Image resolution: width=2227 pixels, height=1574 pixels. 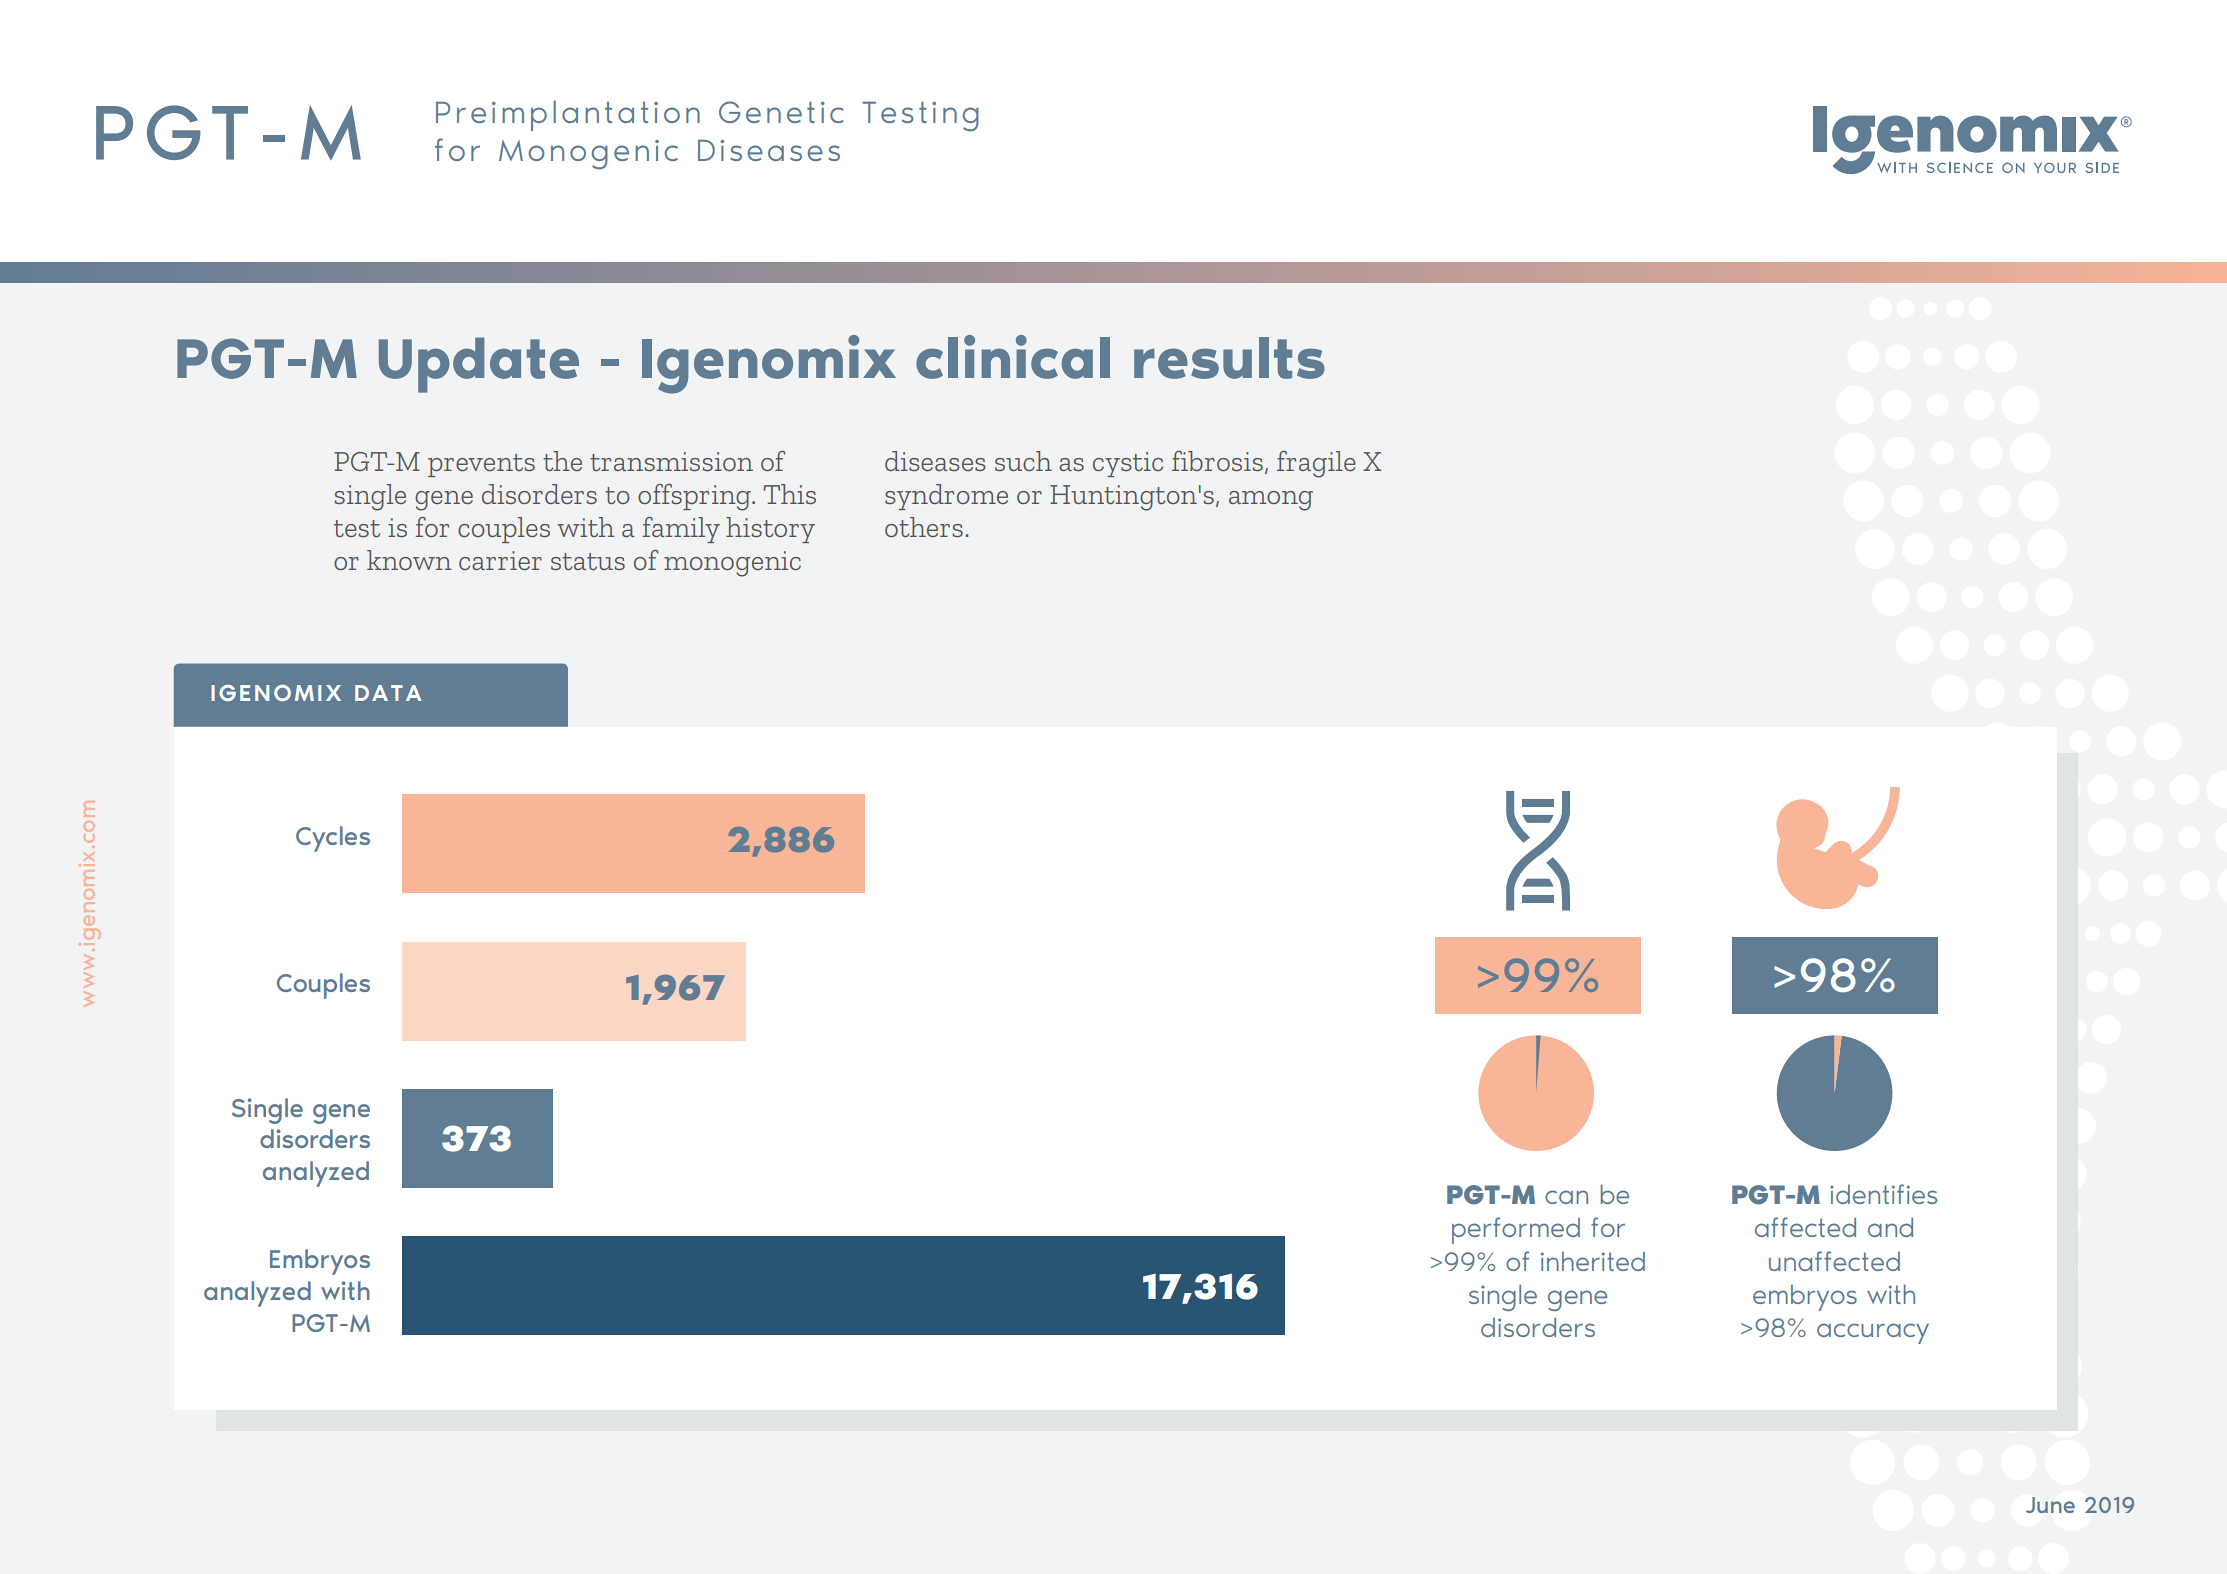 What do you see at coordinates (1128, 464) in the document?
I see `cystic` at bounding box center [1128, 464].
